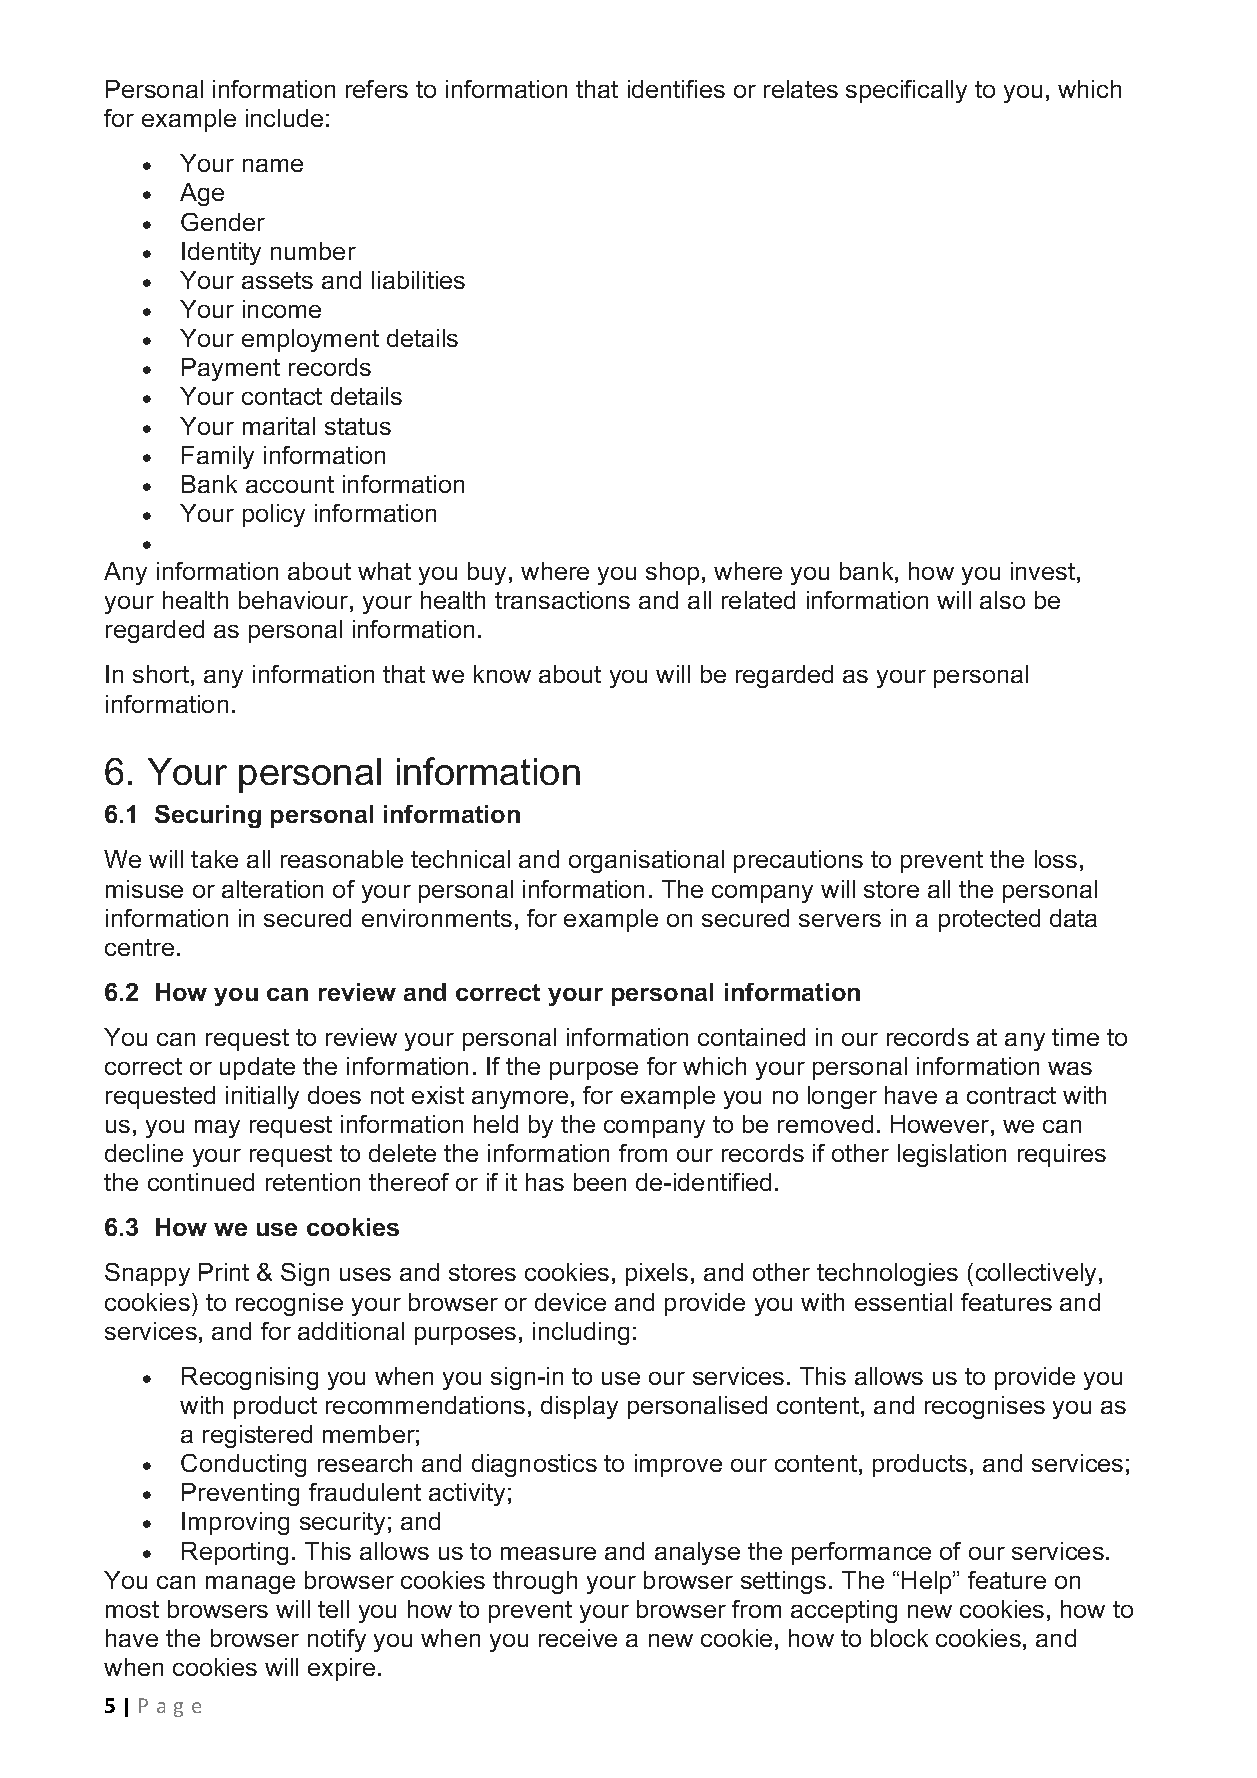 This image has height=1778, width=1257. I want to click on alteration, so click(272, 889).
